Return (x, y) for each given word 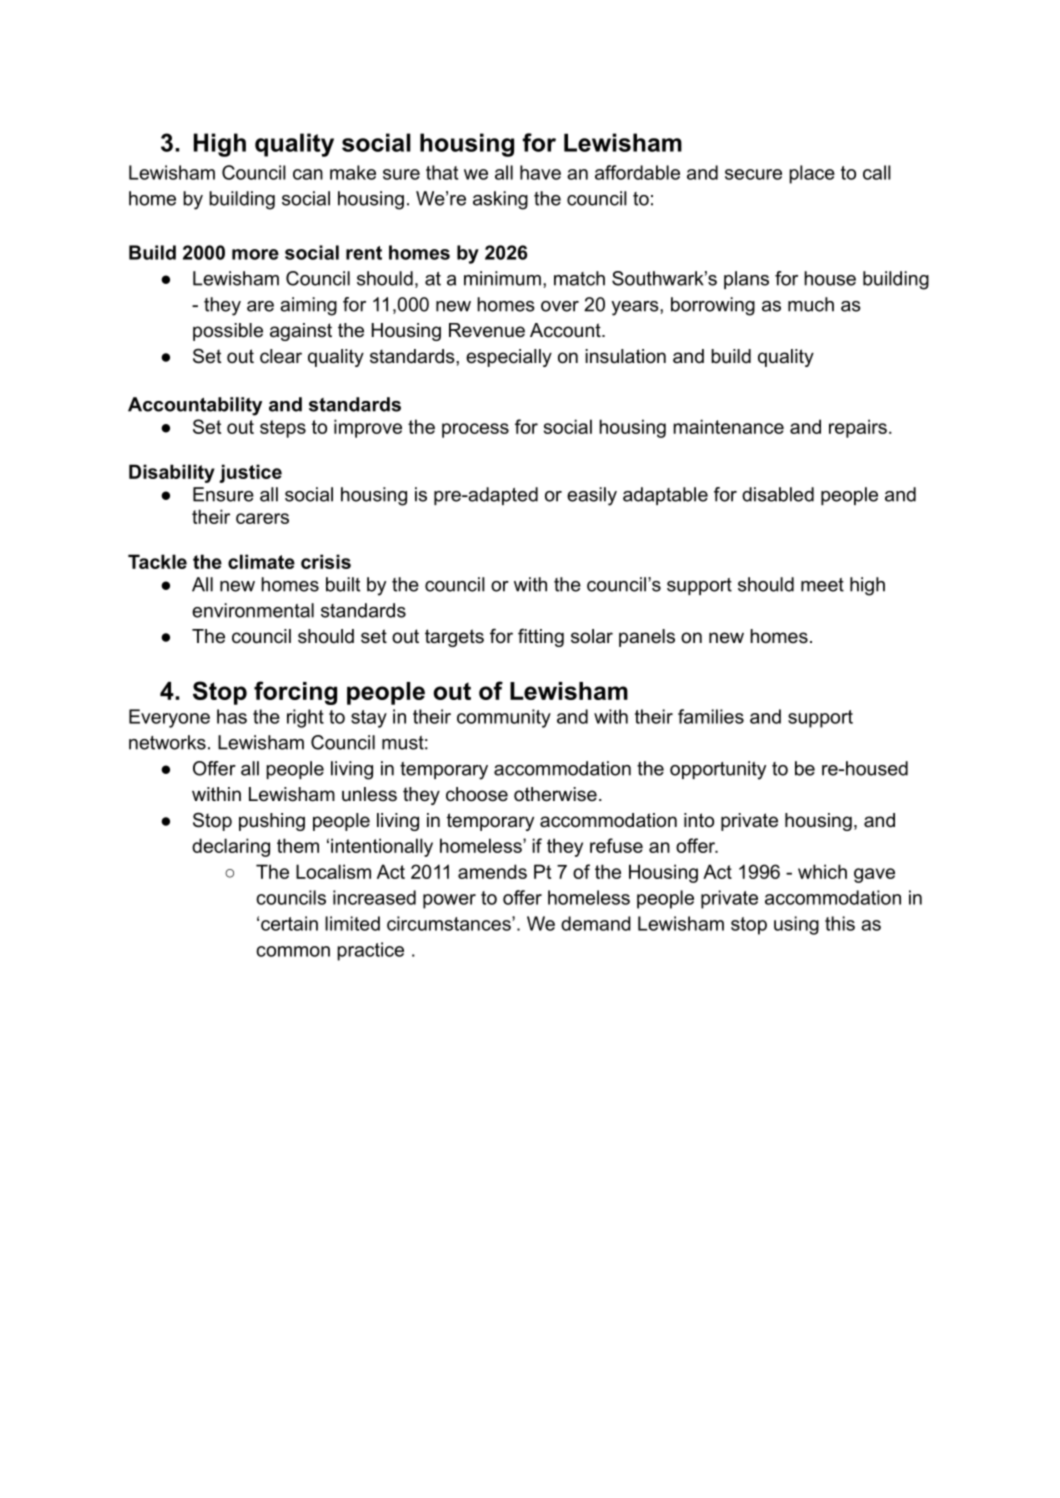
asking (500, 200)
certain (289, 923)
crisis (326, 561)
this (840, 923)
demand (596, 923)
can (308, 174)
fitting (541, 637)
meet (822, 585)
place (812, 174)
